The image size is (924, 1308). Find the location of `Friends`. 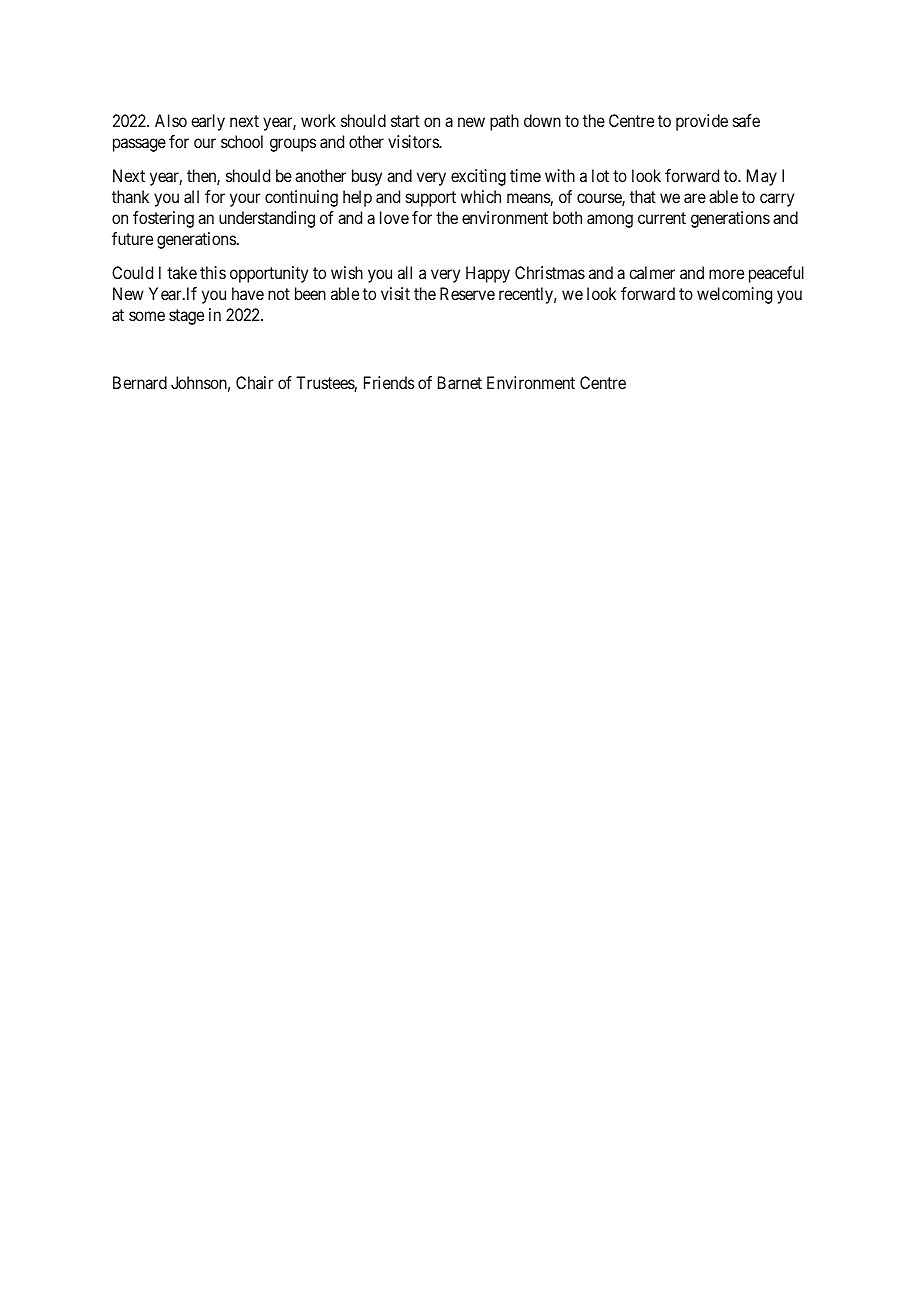

Friends is located at coordinates (389, 382).
